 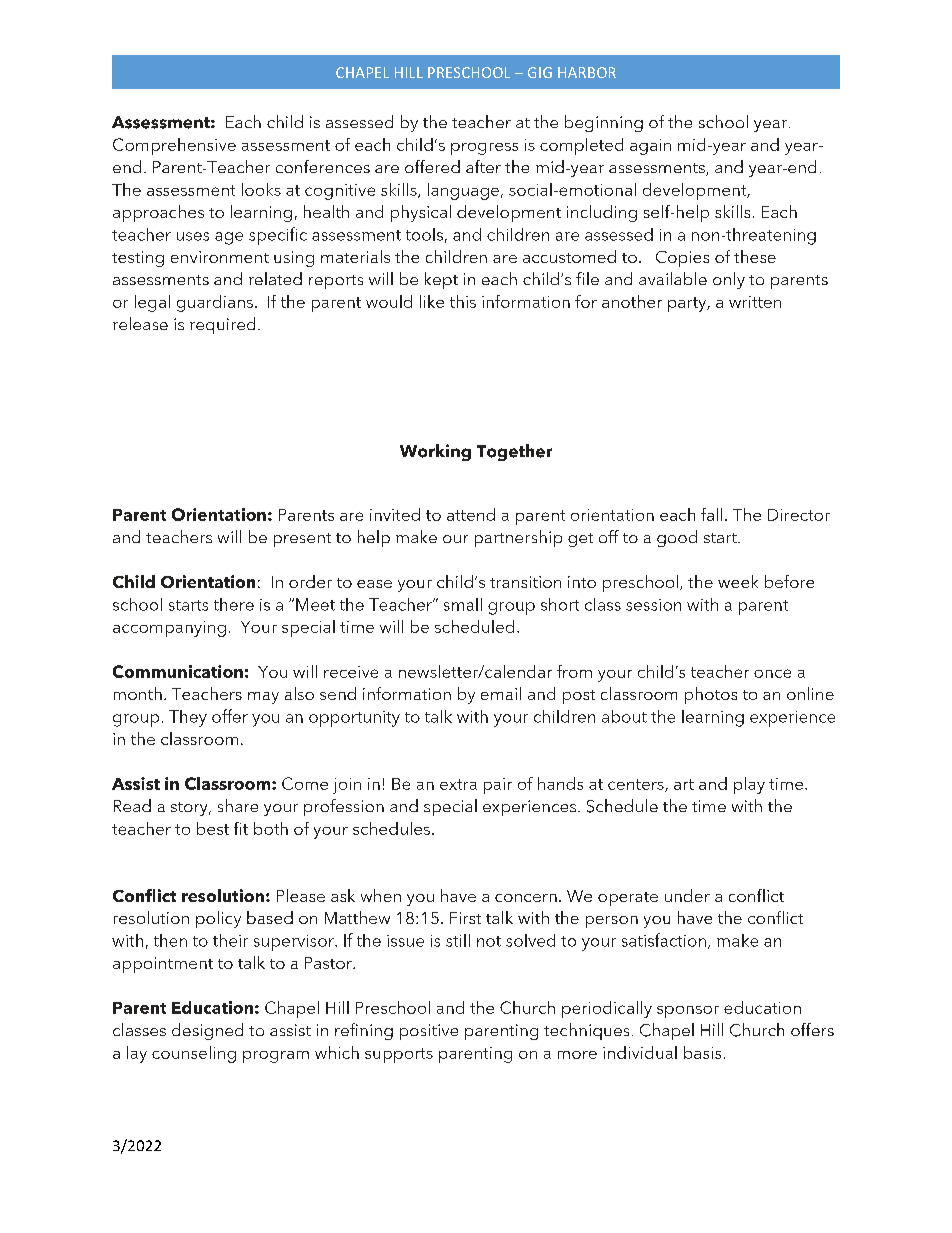 What do you see at coordinates (174, 146) in the document?
I see `Comprehensive` at bounding box center [174, 146].
